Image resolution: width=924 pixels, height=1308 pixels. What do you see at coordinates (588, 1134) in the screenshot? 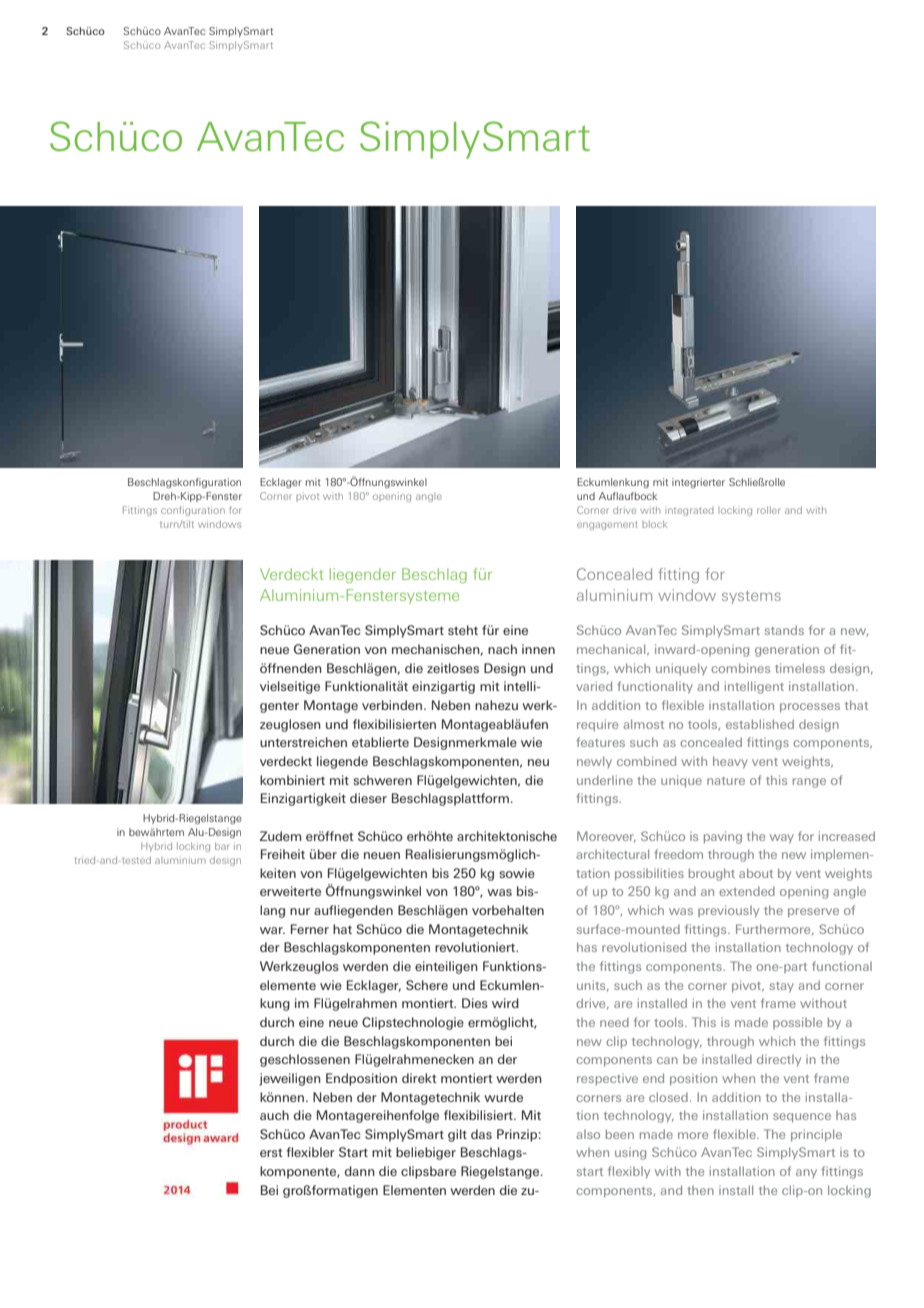
I see `also` at bounding box center [588, 1134].
